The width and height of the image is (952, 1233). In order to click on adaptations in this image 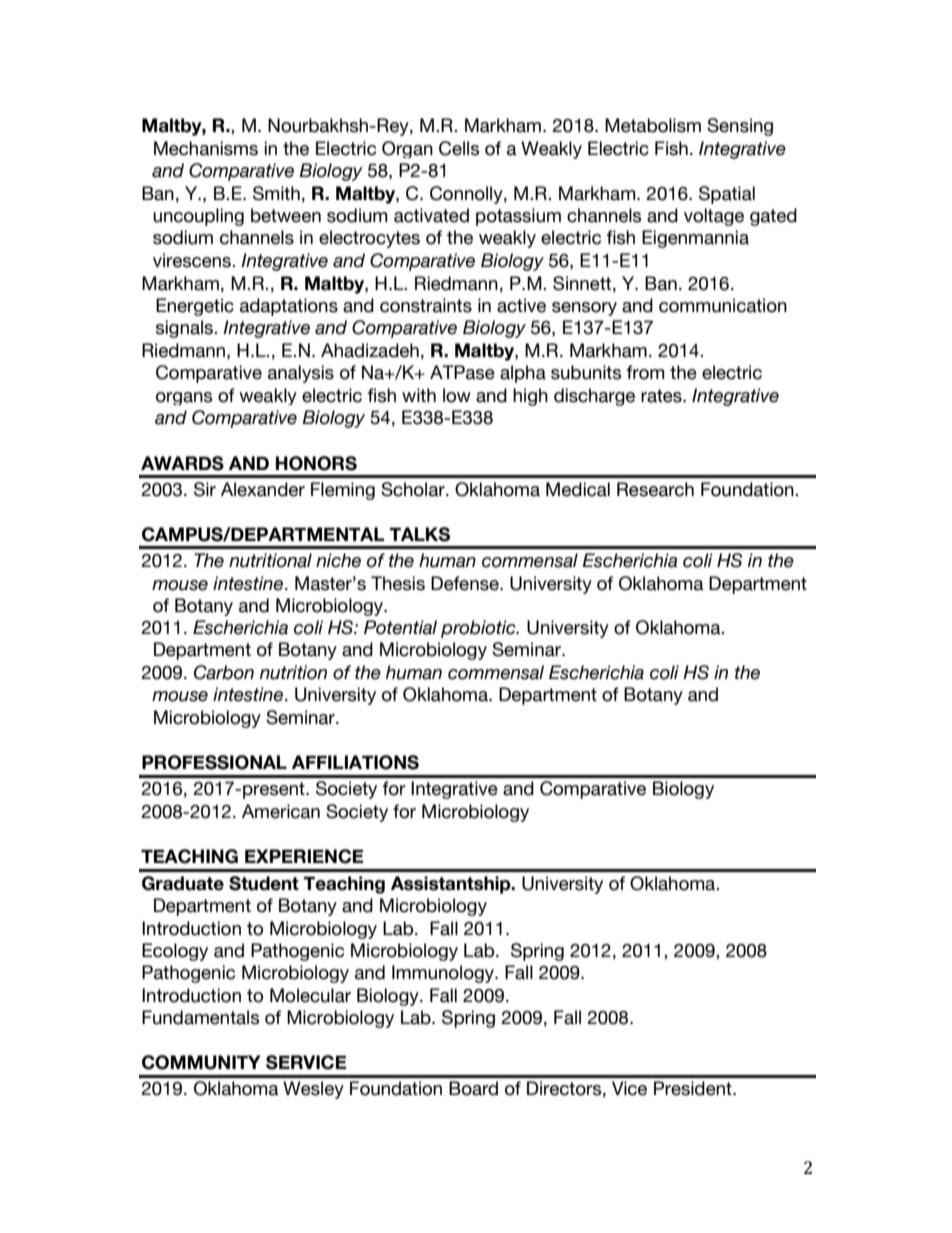, I will do `click(289, 307)`.
